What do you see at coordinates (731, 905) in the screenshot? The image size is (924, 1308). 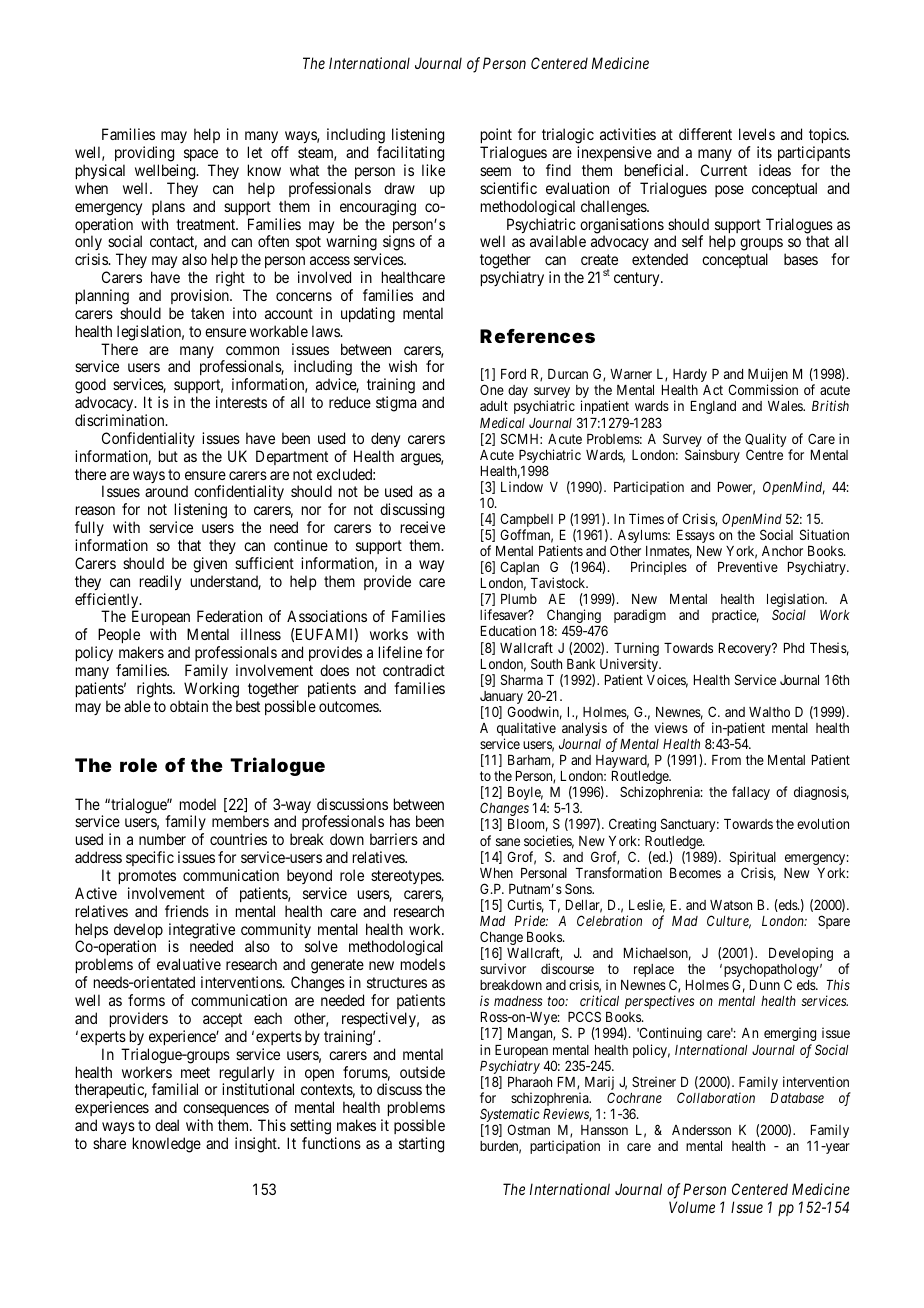 I see `Watson` at bounding box center [731, 905].
